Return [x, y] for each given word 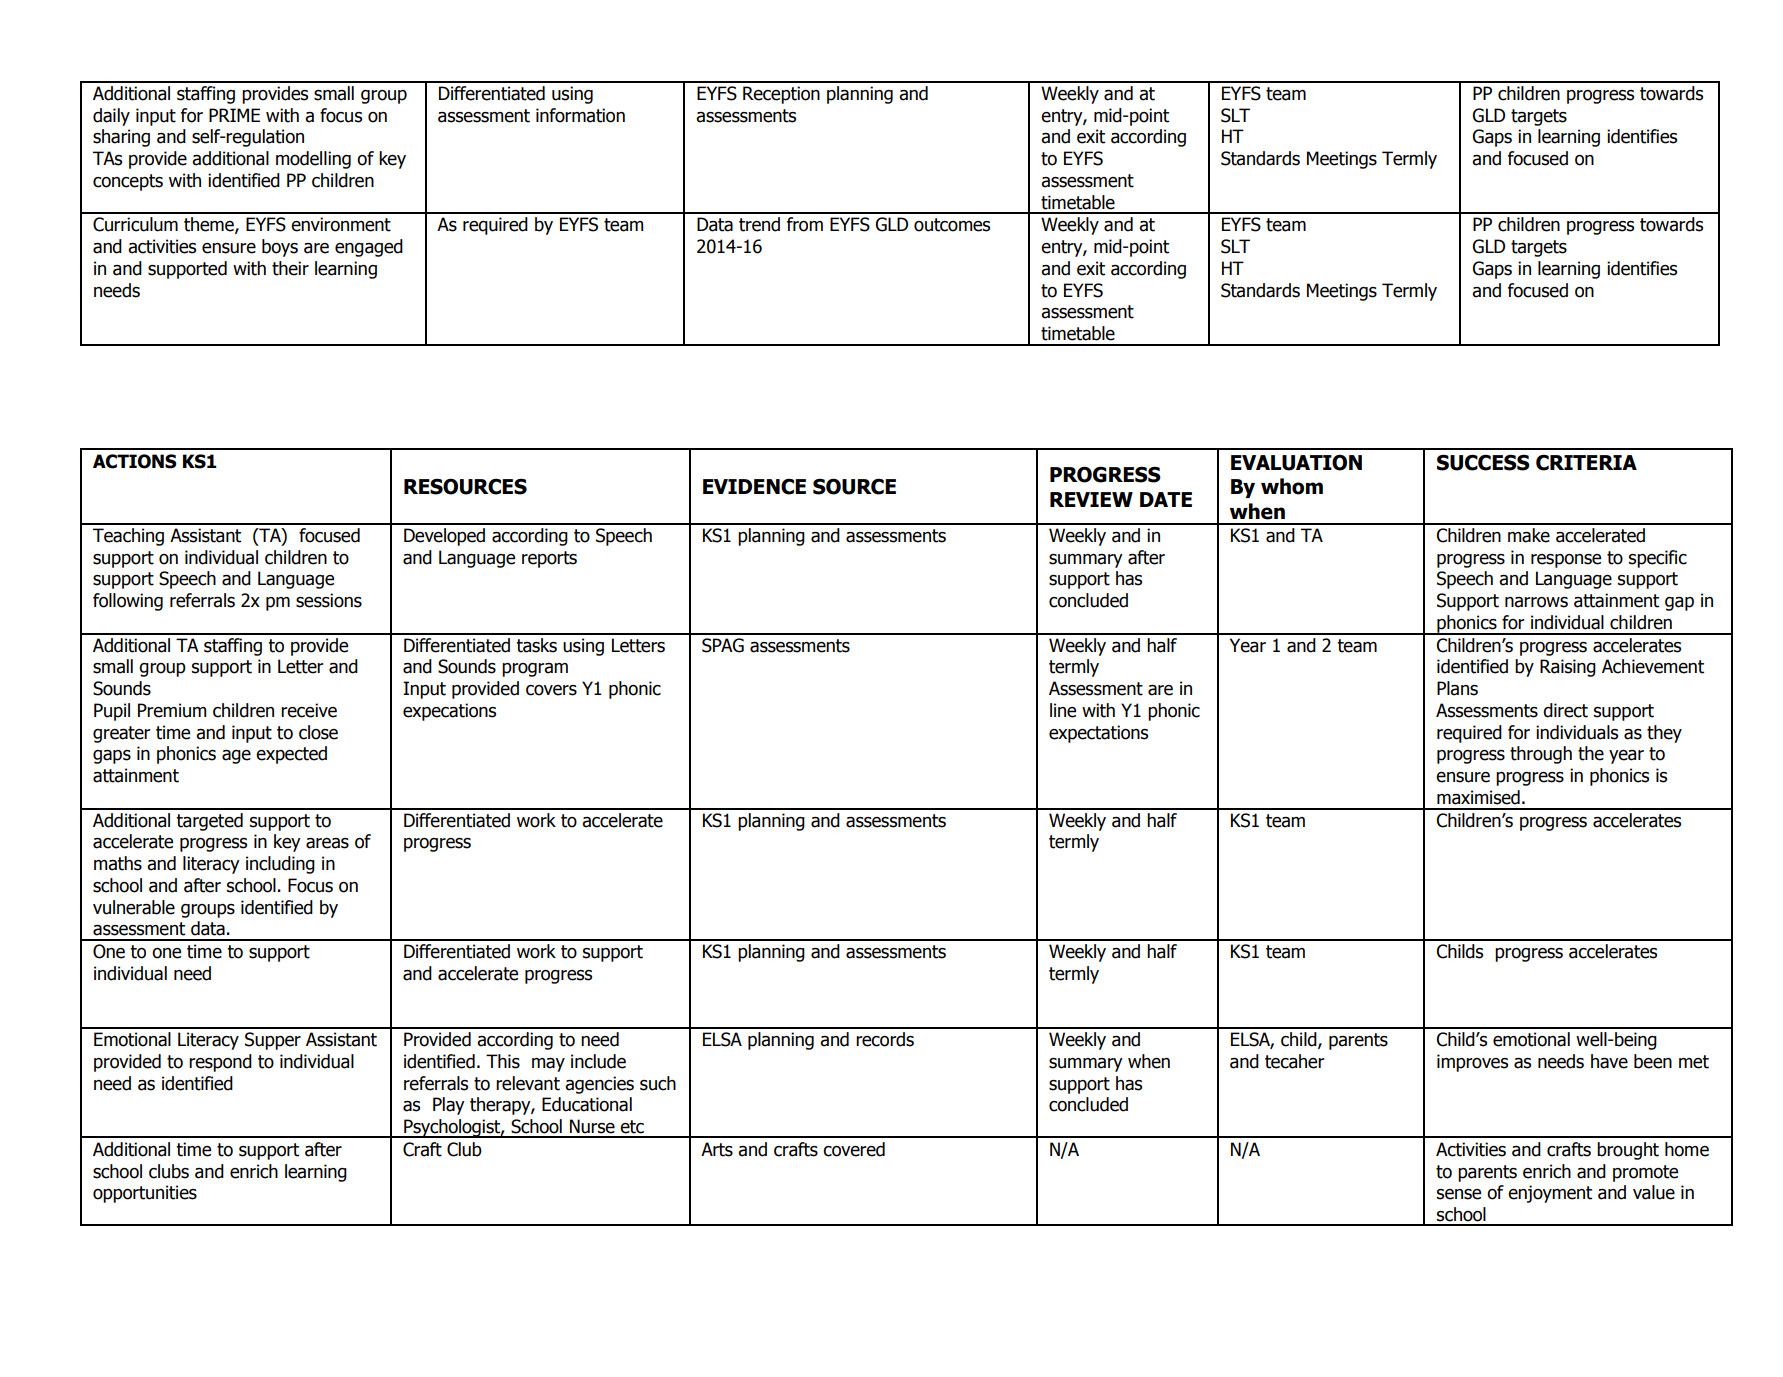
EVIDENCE [754, 487]
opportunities [145, 1194]
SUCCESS [1483, 462]
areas [327, 843]
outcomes [952, 225]
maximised [1478, 797]
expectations [1098, 734]
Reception [781, 95]
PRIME [234, 115]
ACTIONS [135, 461]
